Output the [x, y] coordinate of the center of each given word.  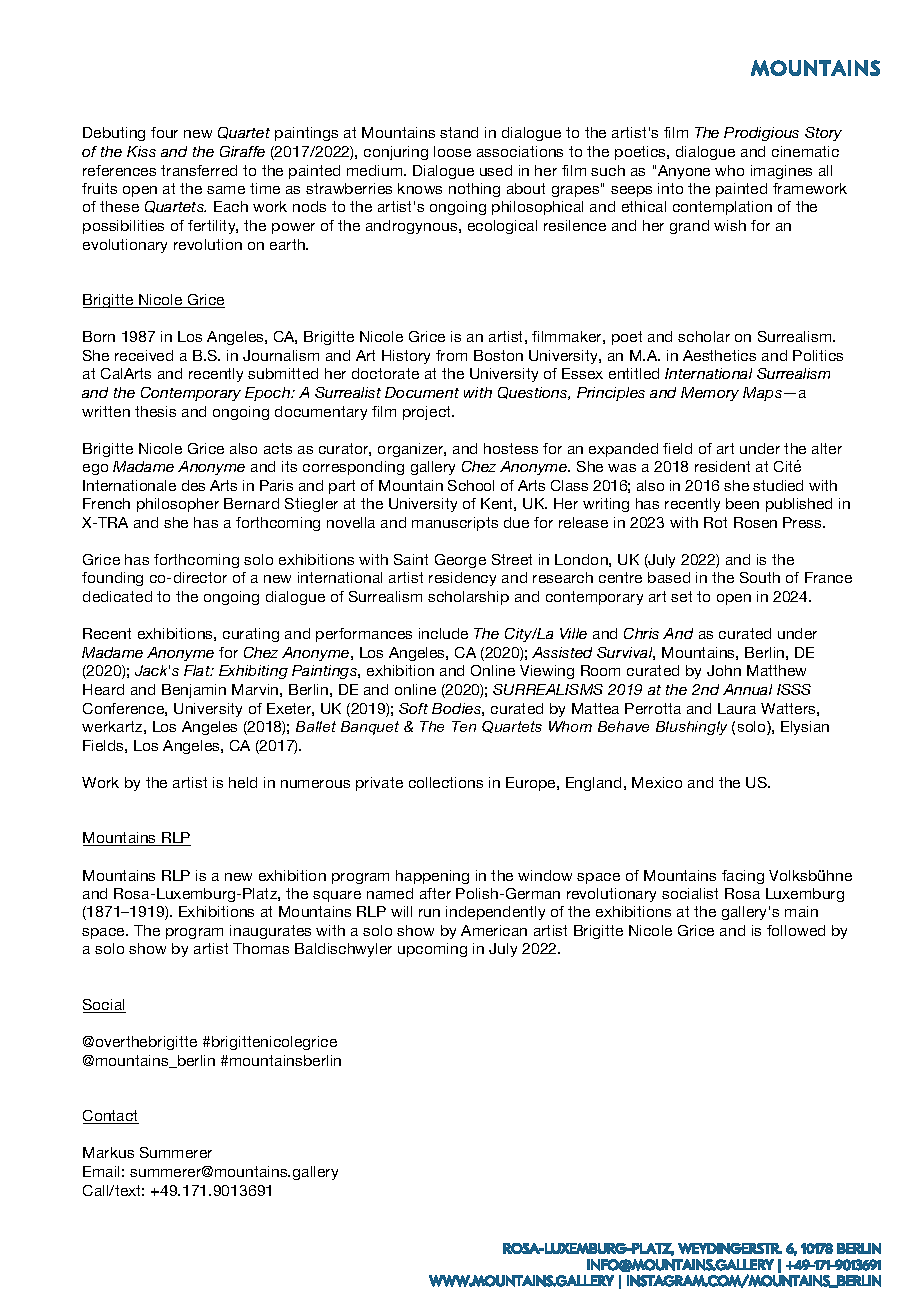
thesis [155, 411]
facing [743, 877]
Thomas [261, 948]
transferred [199, 170]
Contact [111, 1117]
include [443, 633]
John [724, 670]
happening [432, 877]
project [428, 413]
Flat [198, 670]
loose [452, 151]
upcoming [432, 950]
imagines [781, 172]
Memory [710, 394]
